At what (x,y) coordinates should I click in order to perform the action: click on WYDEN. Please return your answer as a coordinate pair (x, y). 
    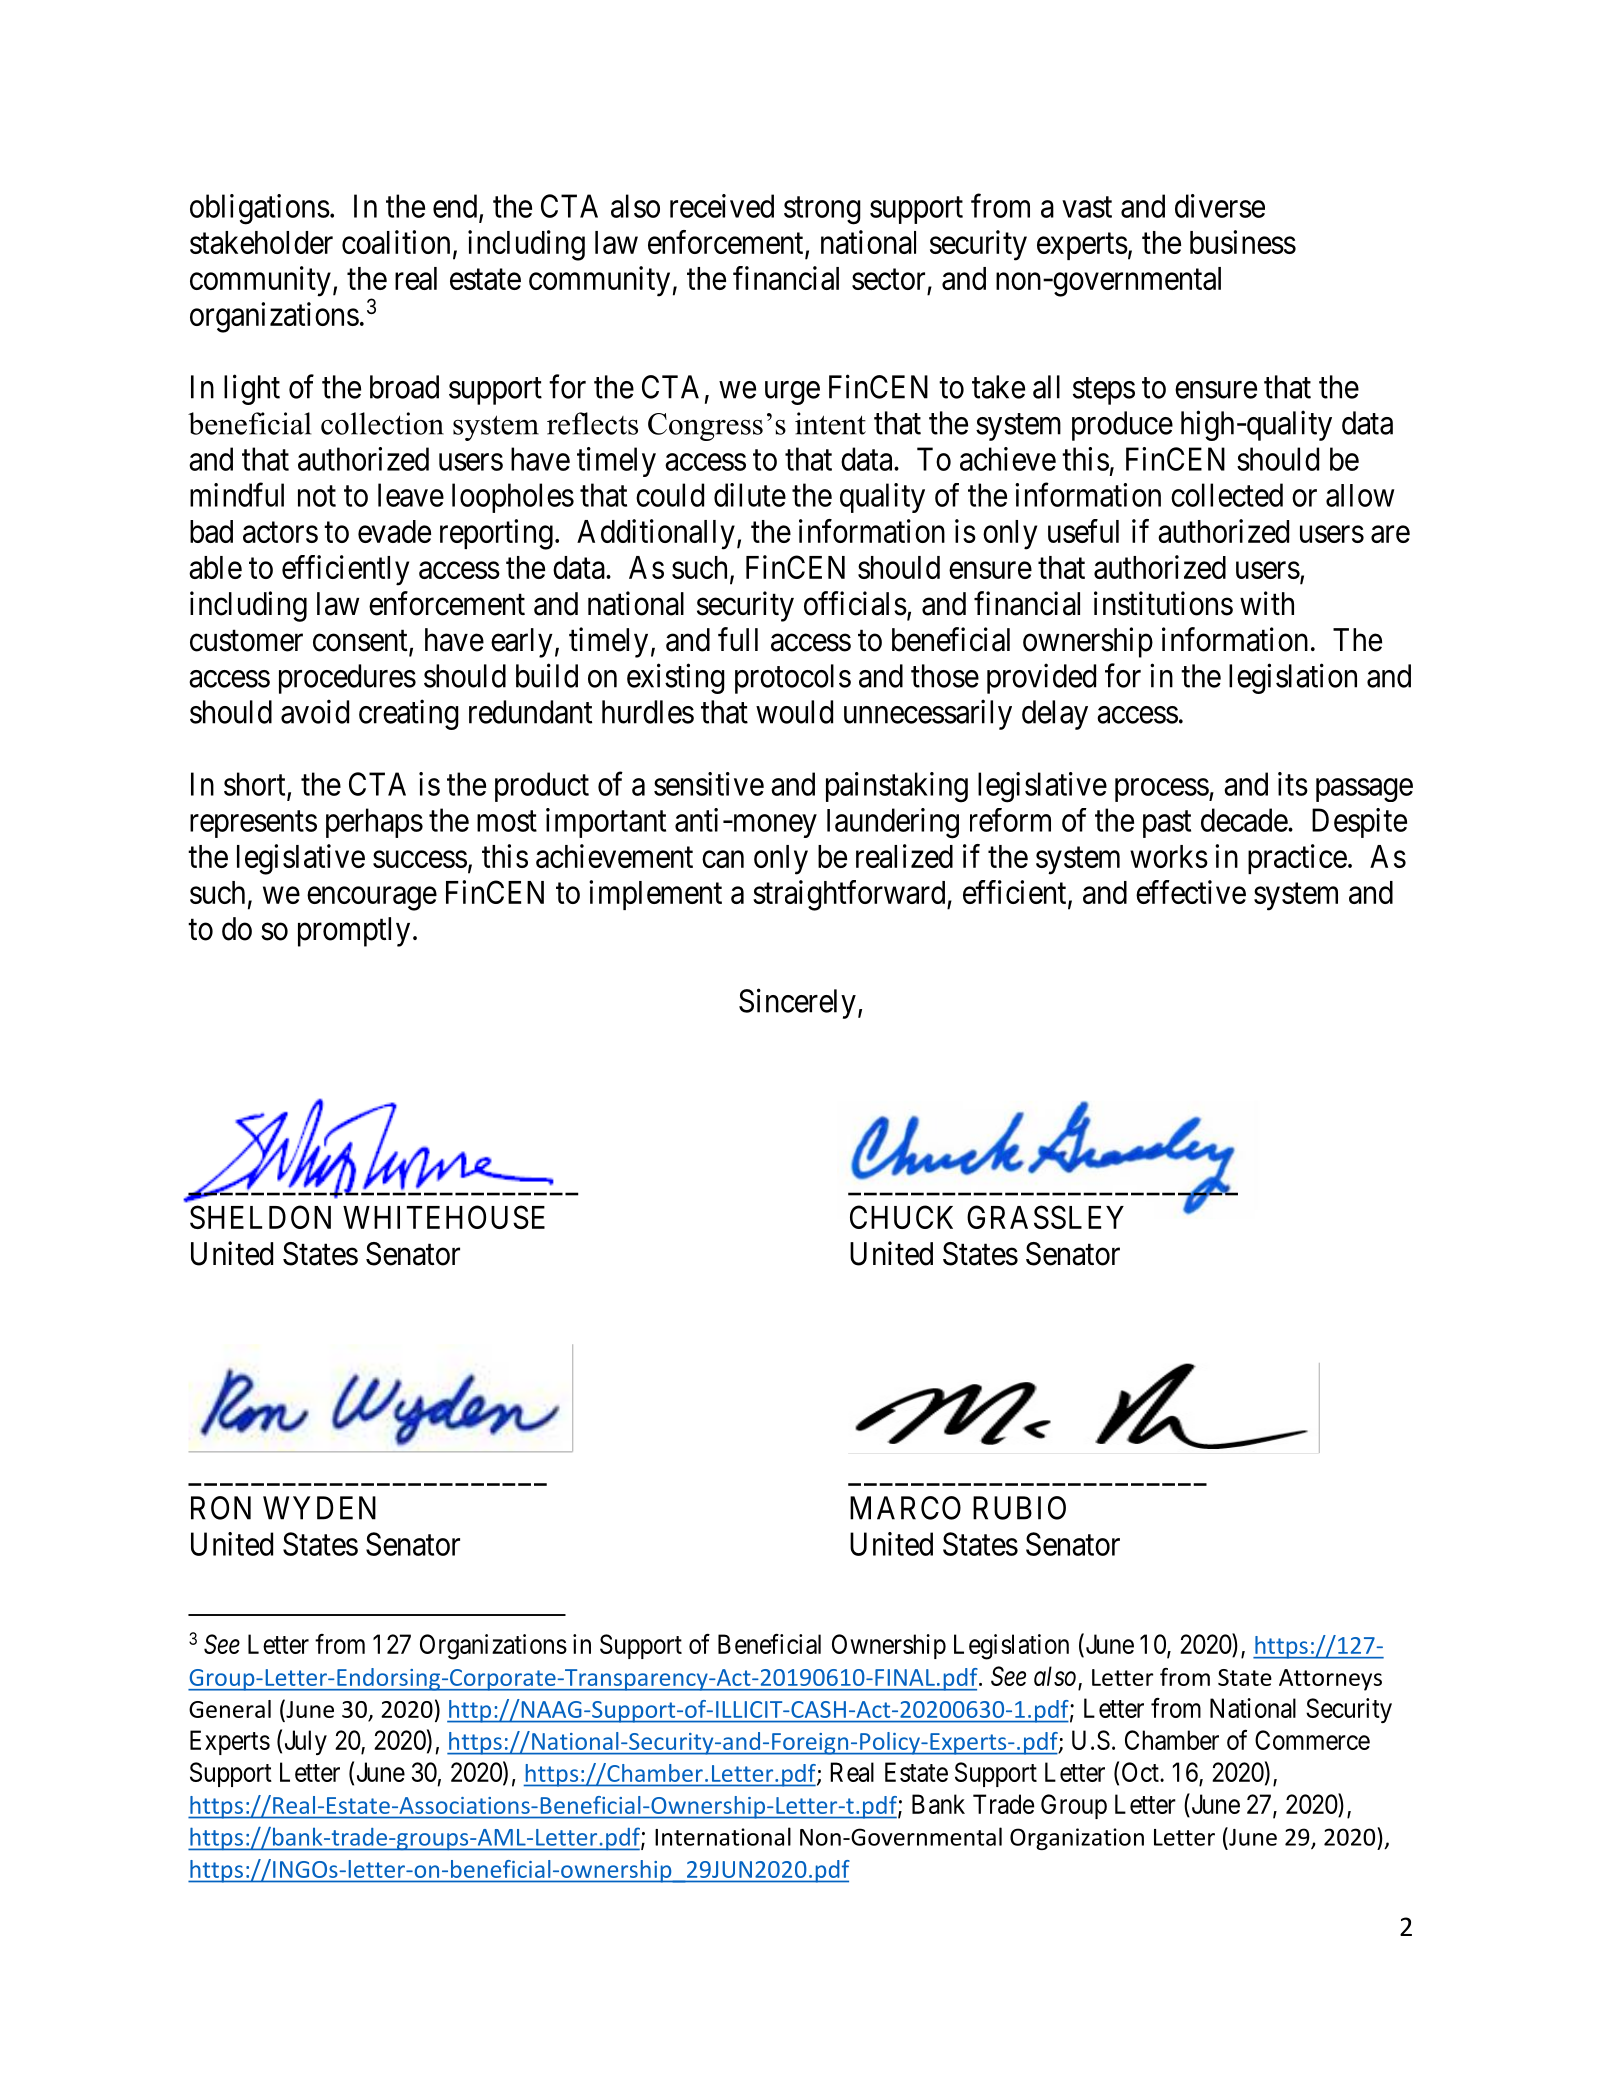
    Looking at the image, I should click on (319, 1508).
